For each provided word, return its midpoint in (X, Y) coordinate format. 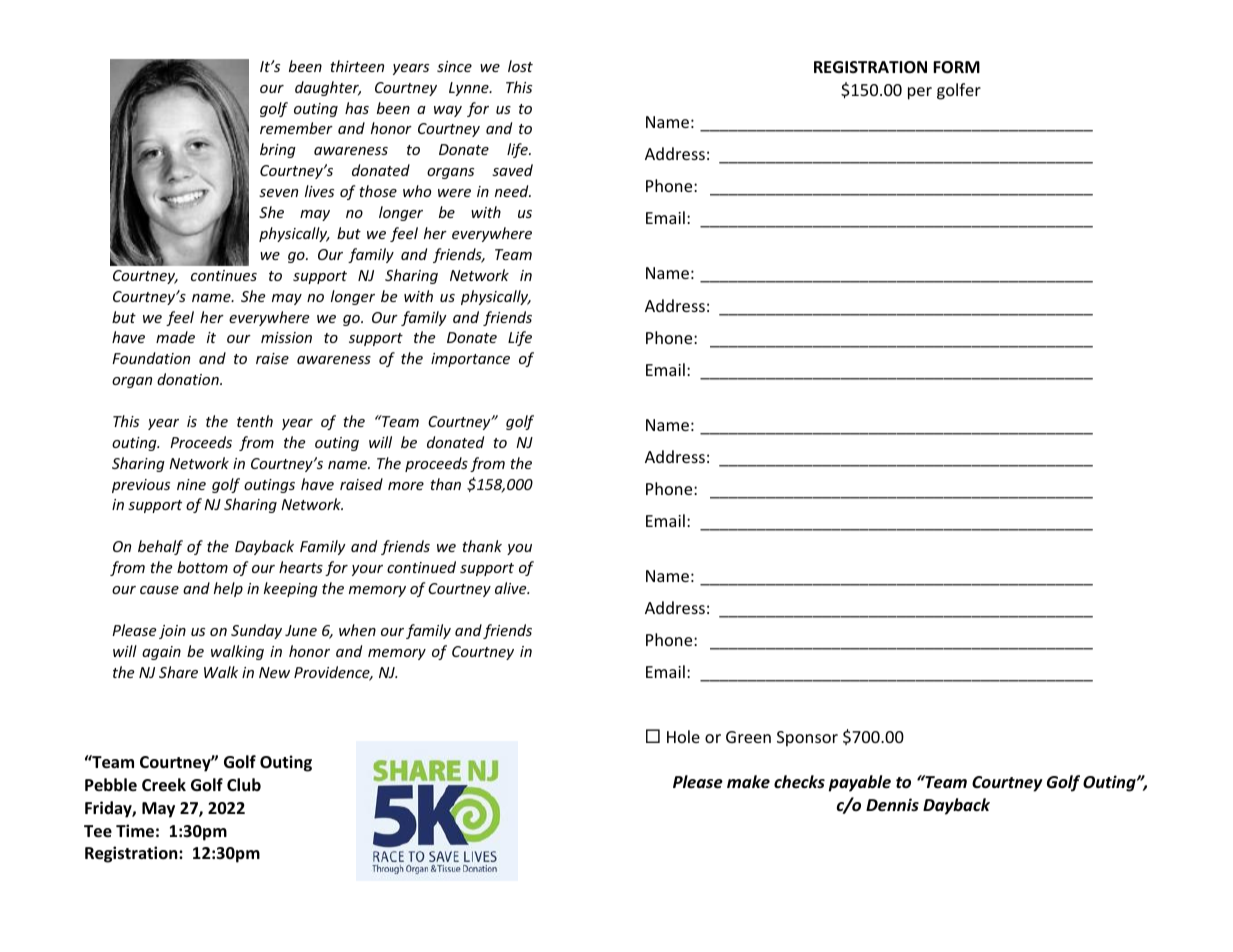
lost (520, 66)
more (406, 486)
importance (470, 360)
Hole (683, 736)
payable (859, 783)
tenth (255, 421)
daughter (328, 88)
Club (244, 784)
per (920, 93)
